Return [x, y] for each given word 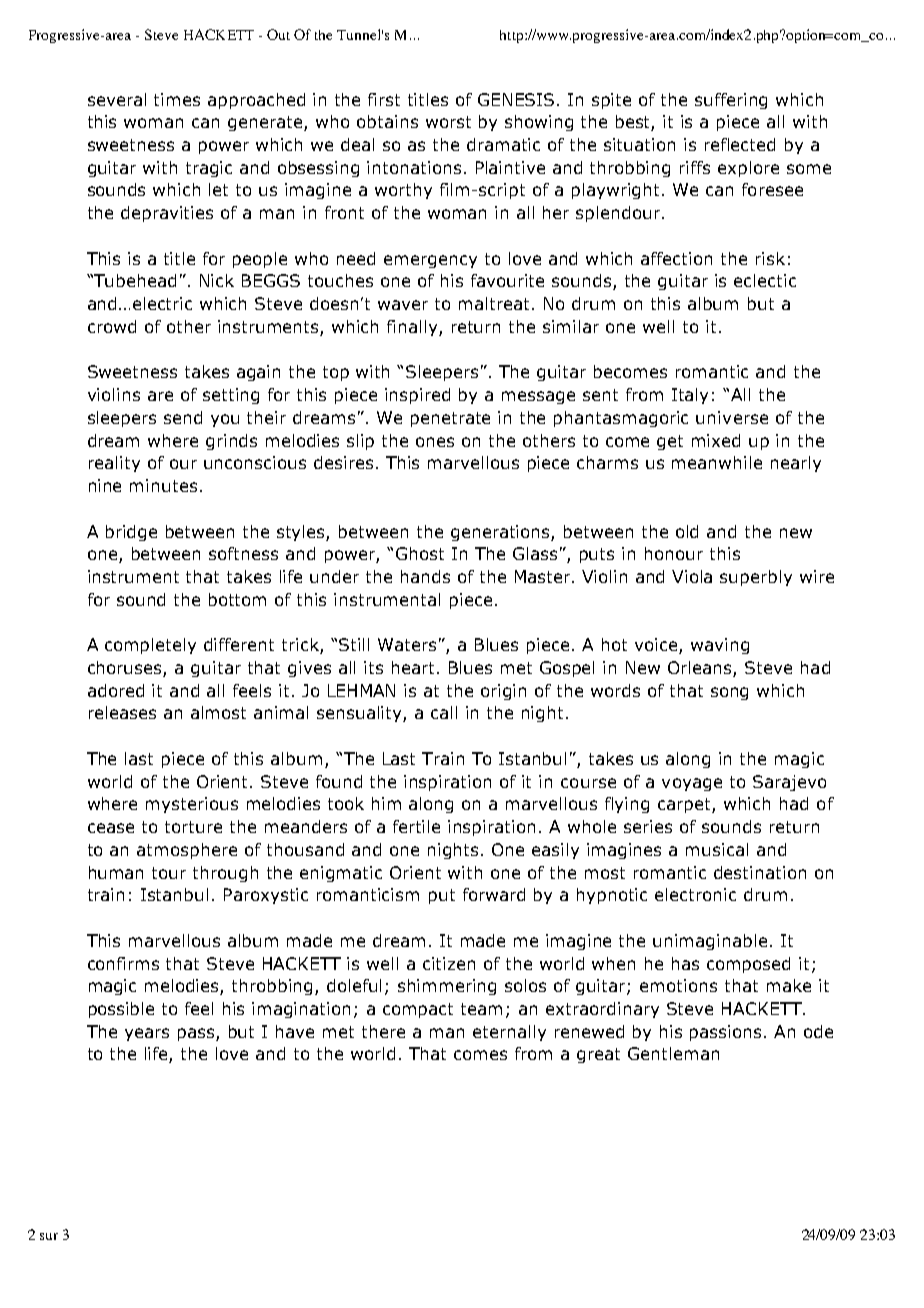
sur [49, 1236]
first [384, 99]
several [117, 99]
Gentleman [673, 1053]
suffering [731, 101]
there [383, 1031]
